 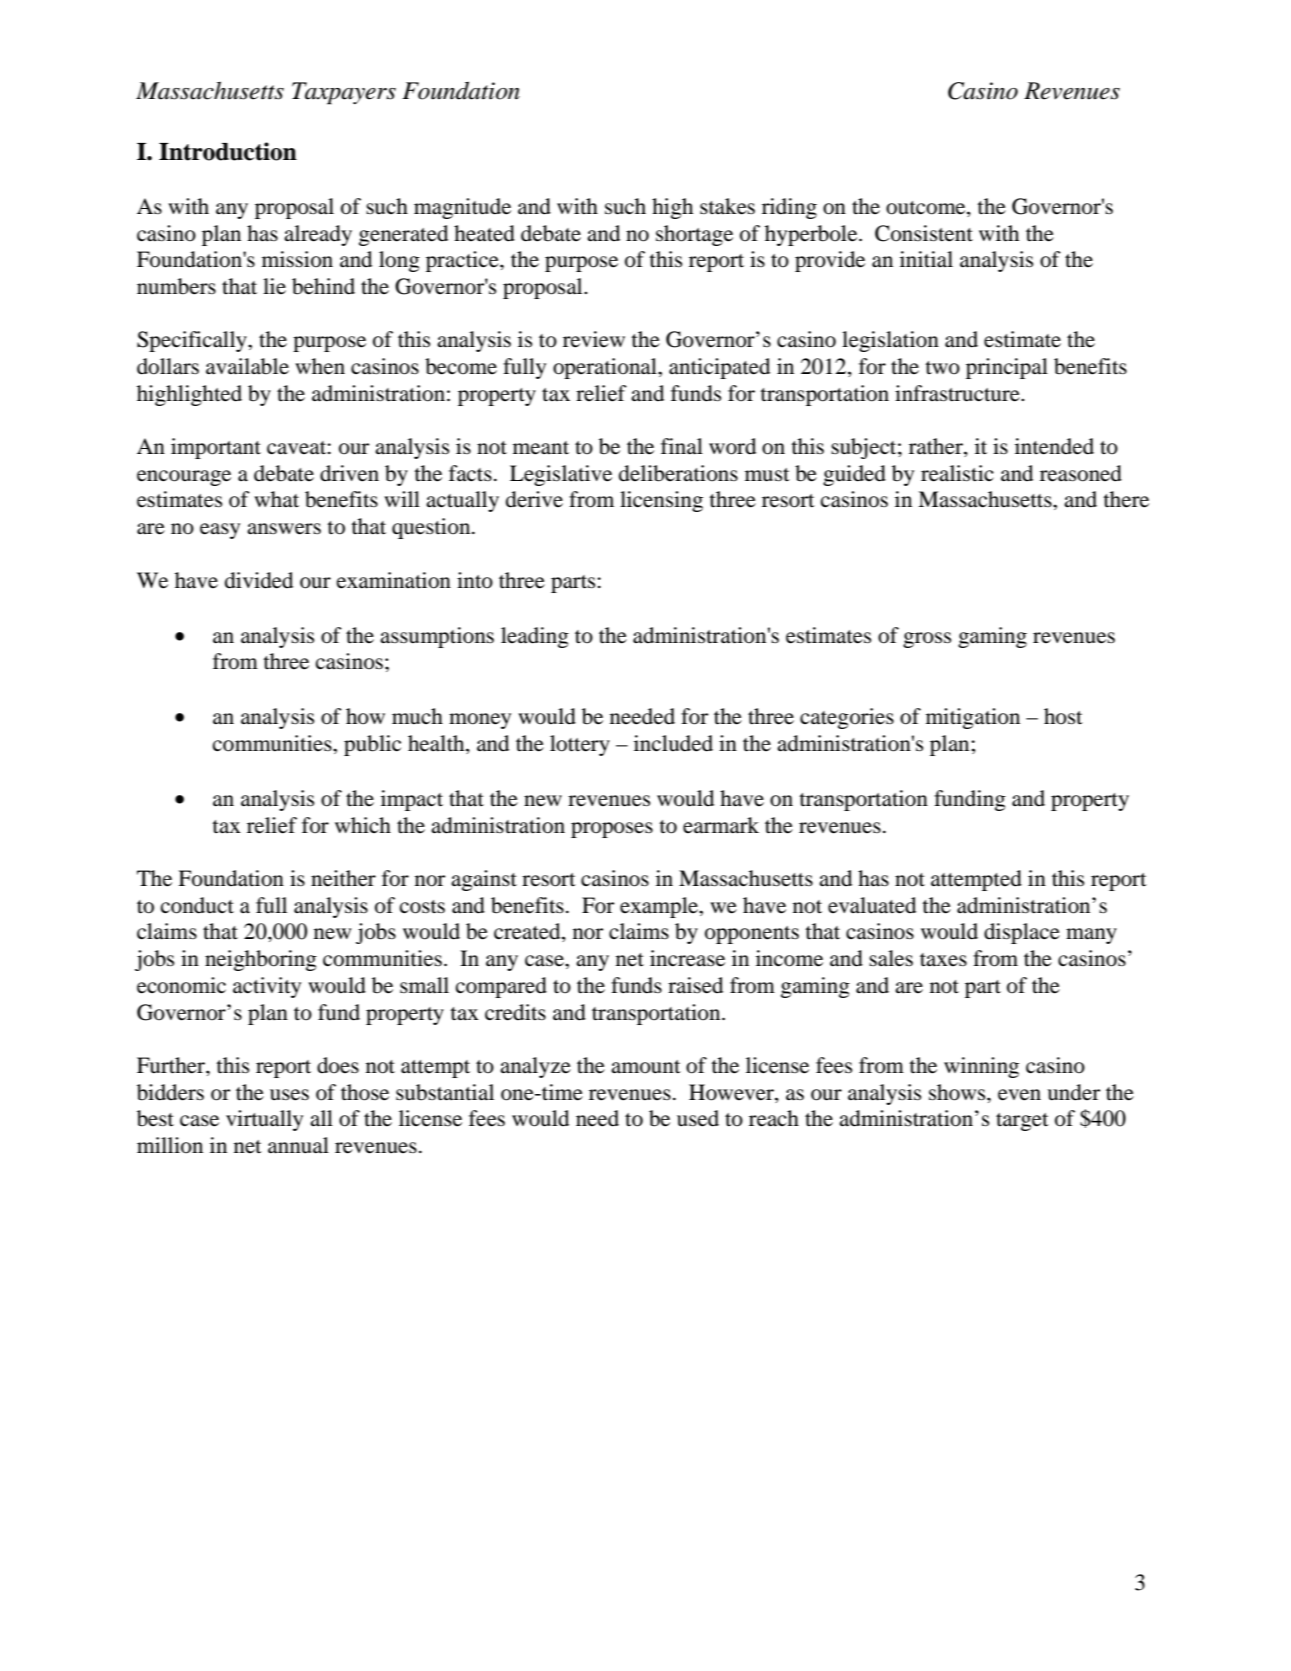 What do you see at coordinates (924, 233) in the screenshot?
I see `Consistent` at bounding box center [924, 233].
